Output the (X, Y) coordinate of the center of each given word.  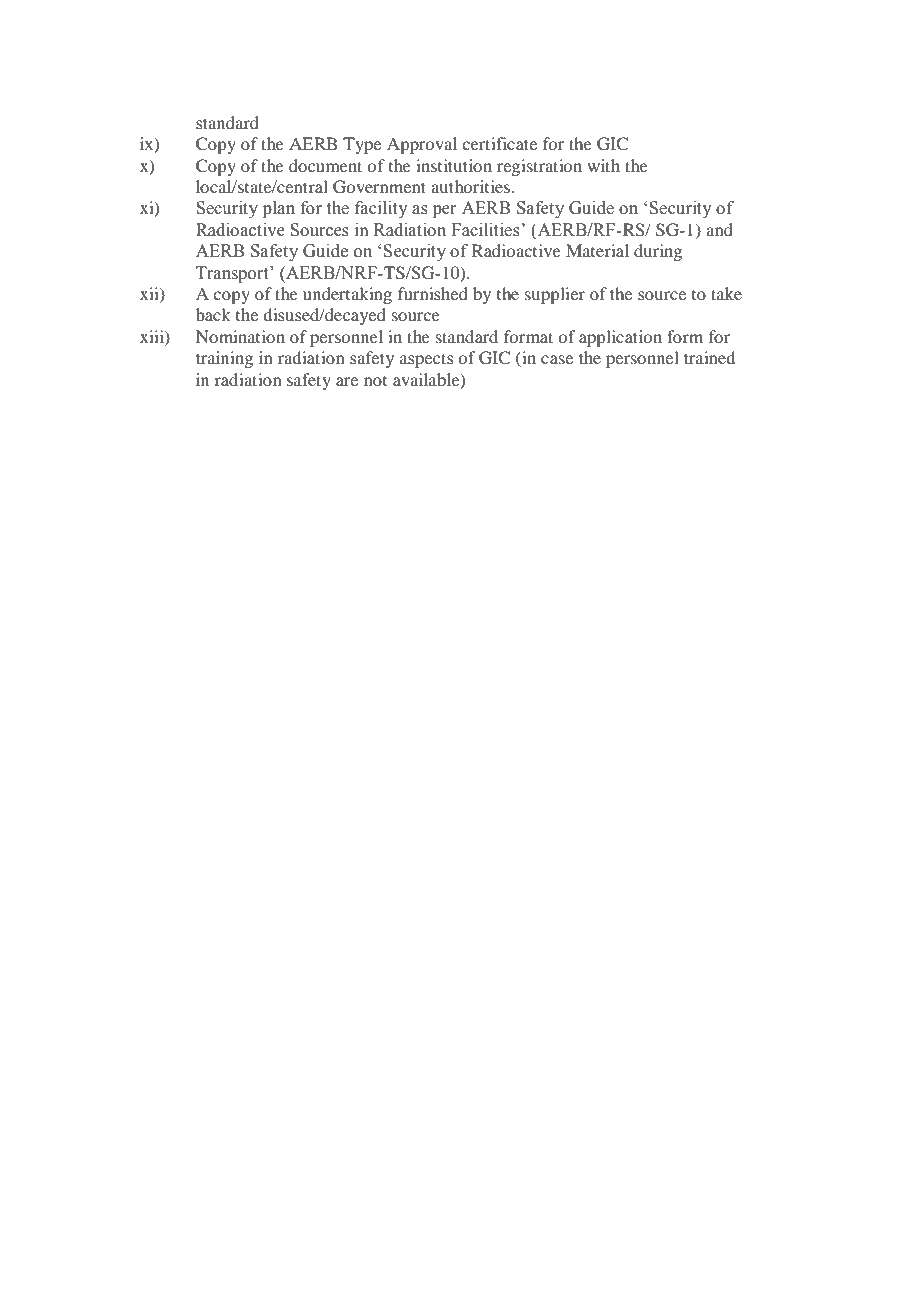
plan (279, 209)
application (620, 338)
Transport (233, 274)
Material (597, 250)
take (726, 293)
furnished (433, 293)
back (213, 314)
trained (709, 357)
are (347, 381)
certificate (499, 143)
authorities (471, 186)
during (658, 252)
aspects (427, 360)
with (603, 165)
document (325, 165)
